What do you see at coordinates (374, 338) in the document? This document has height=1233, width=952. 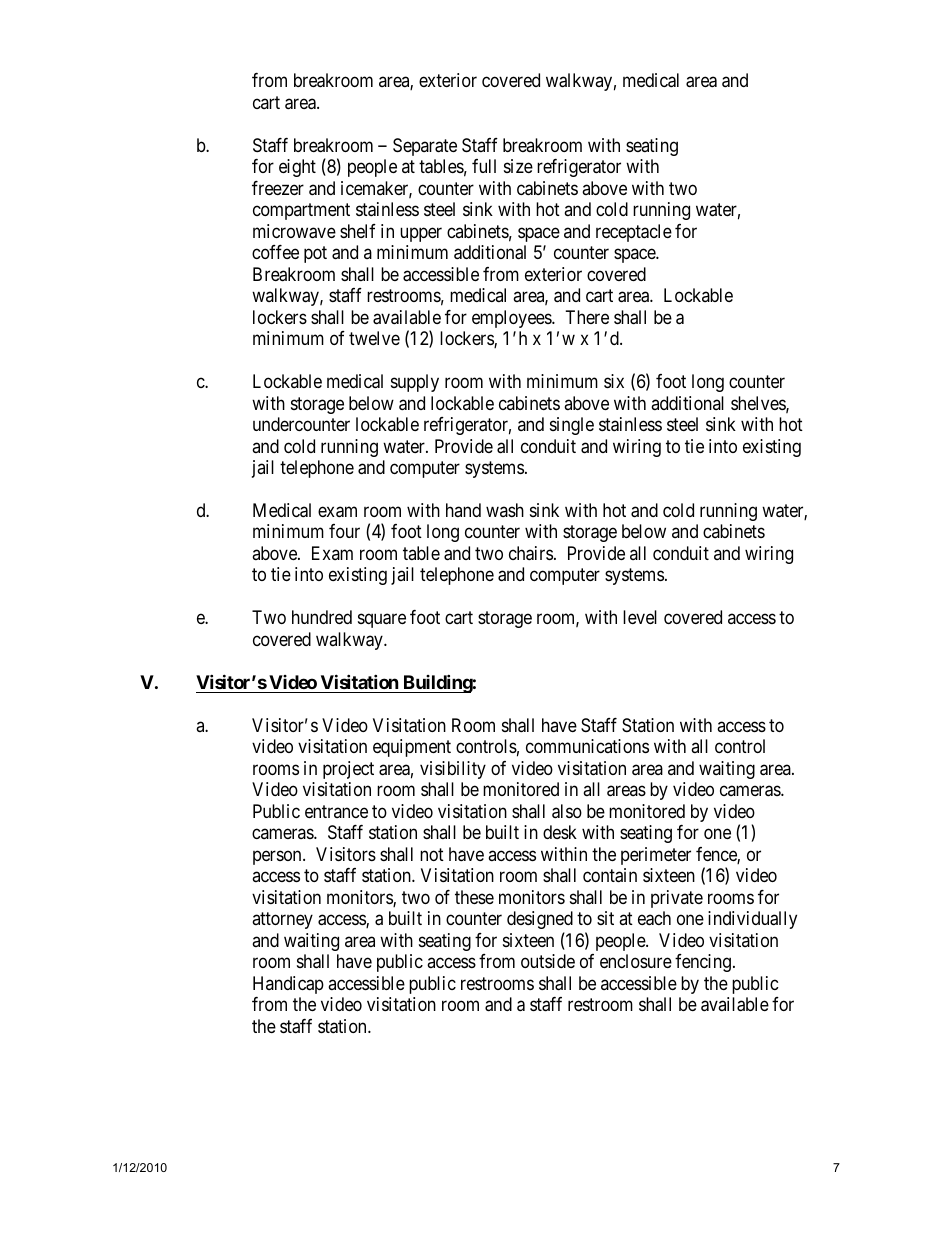 I see `twelve` at bounding box center [374, 338].
